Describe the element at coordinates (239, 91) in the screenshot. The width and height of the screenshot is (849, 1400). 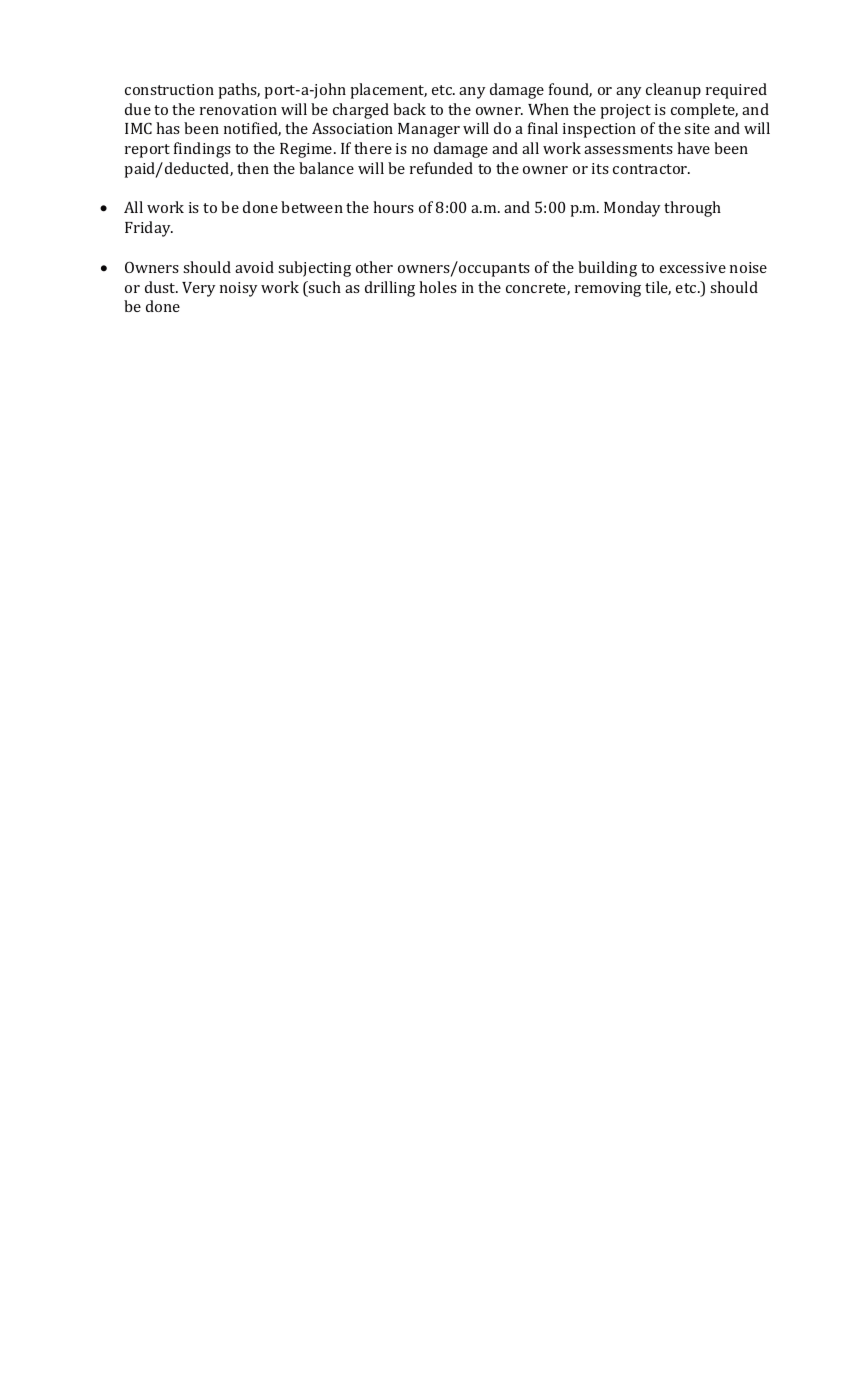
I see `paths` at that location.
